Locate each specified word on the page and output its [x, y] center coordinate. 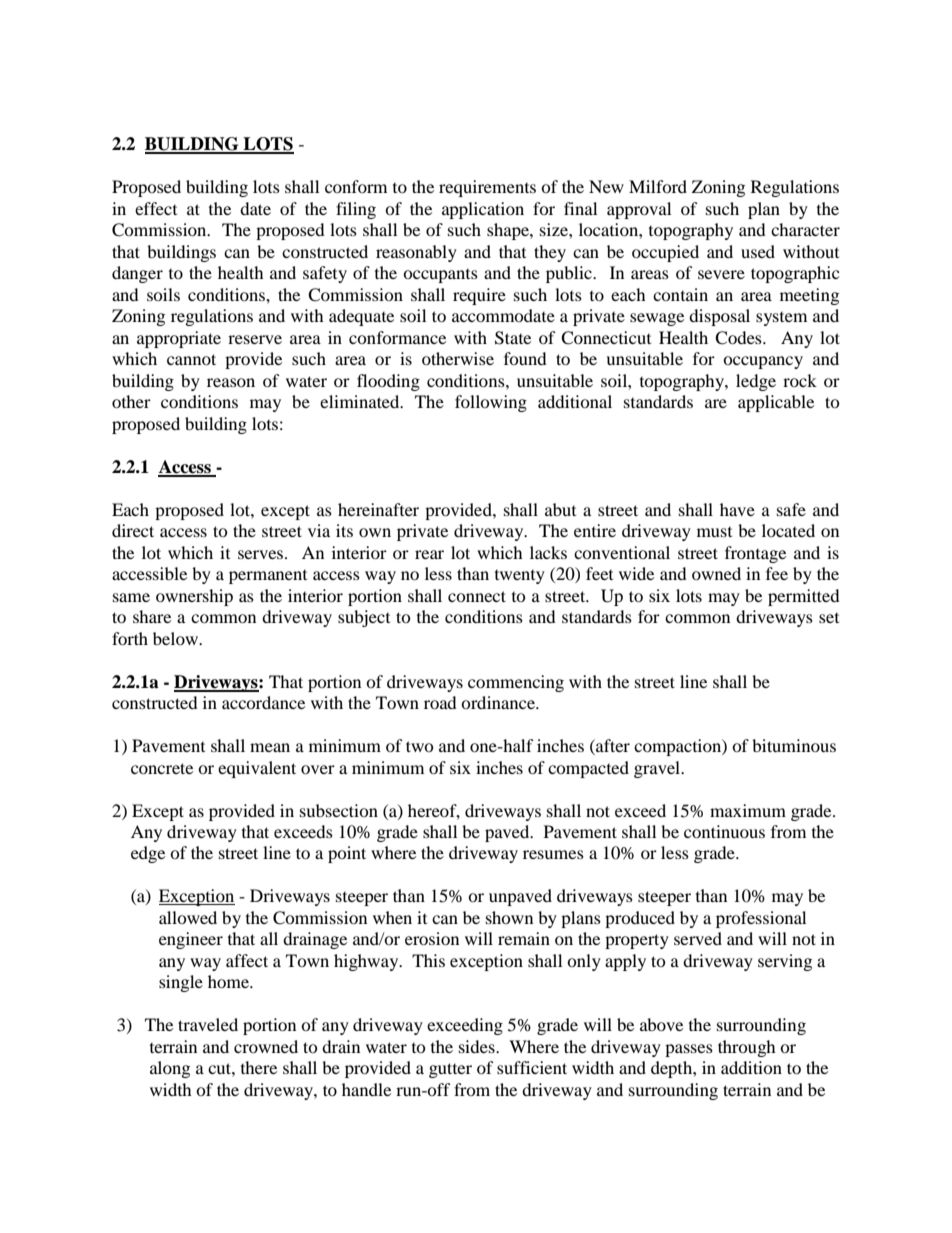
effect [156, 208]
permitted [804, 597]
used [758, 251]
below [176, 638]
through [747, 1048]
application [483, 210]
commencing [516, 683]
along [170, 1069]
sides [478, 1046]
